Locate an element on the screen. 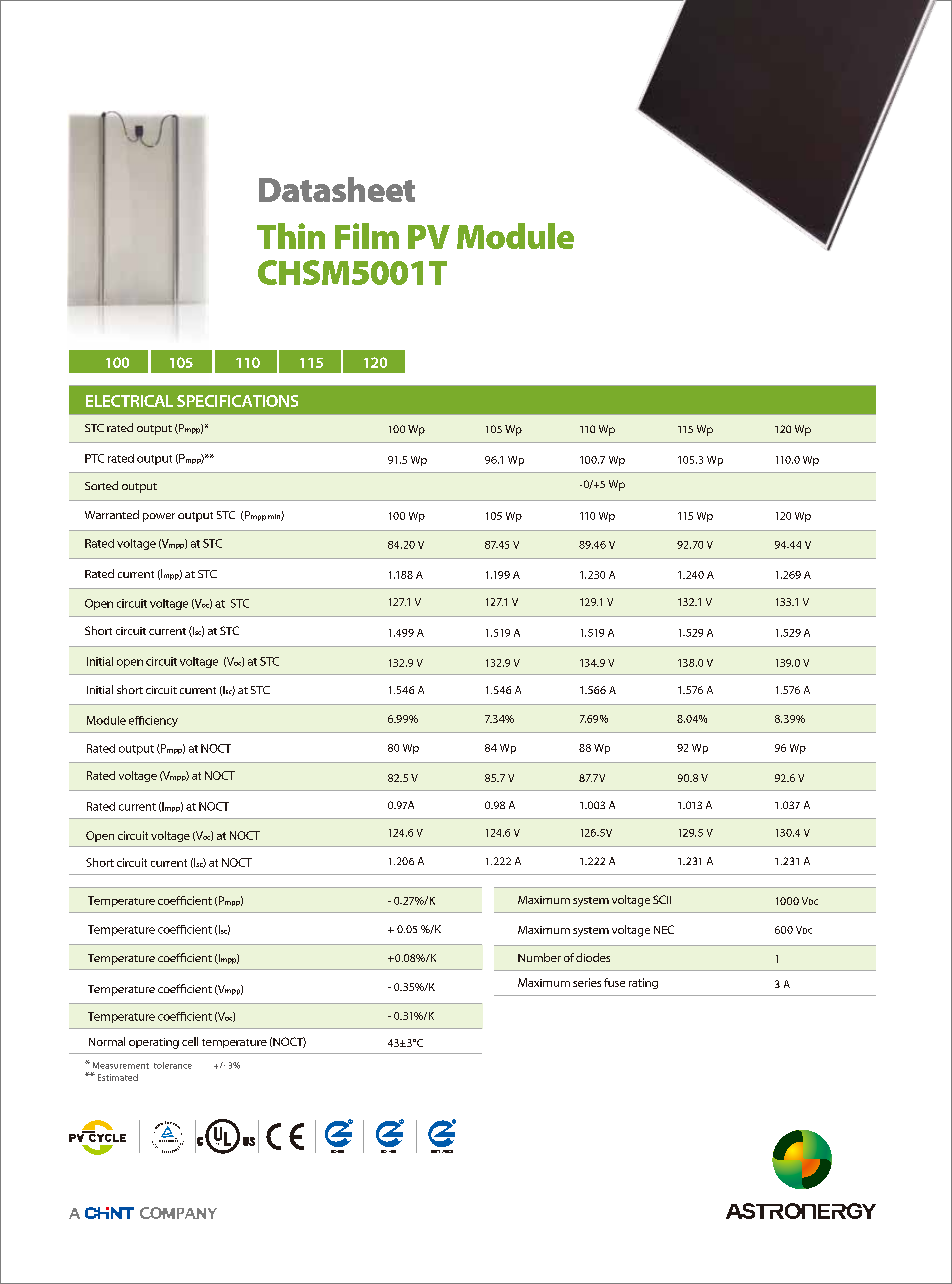  Number is located at coordinates (539, 957).
